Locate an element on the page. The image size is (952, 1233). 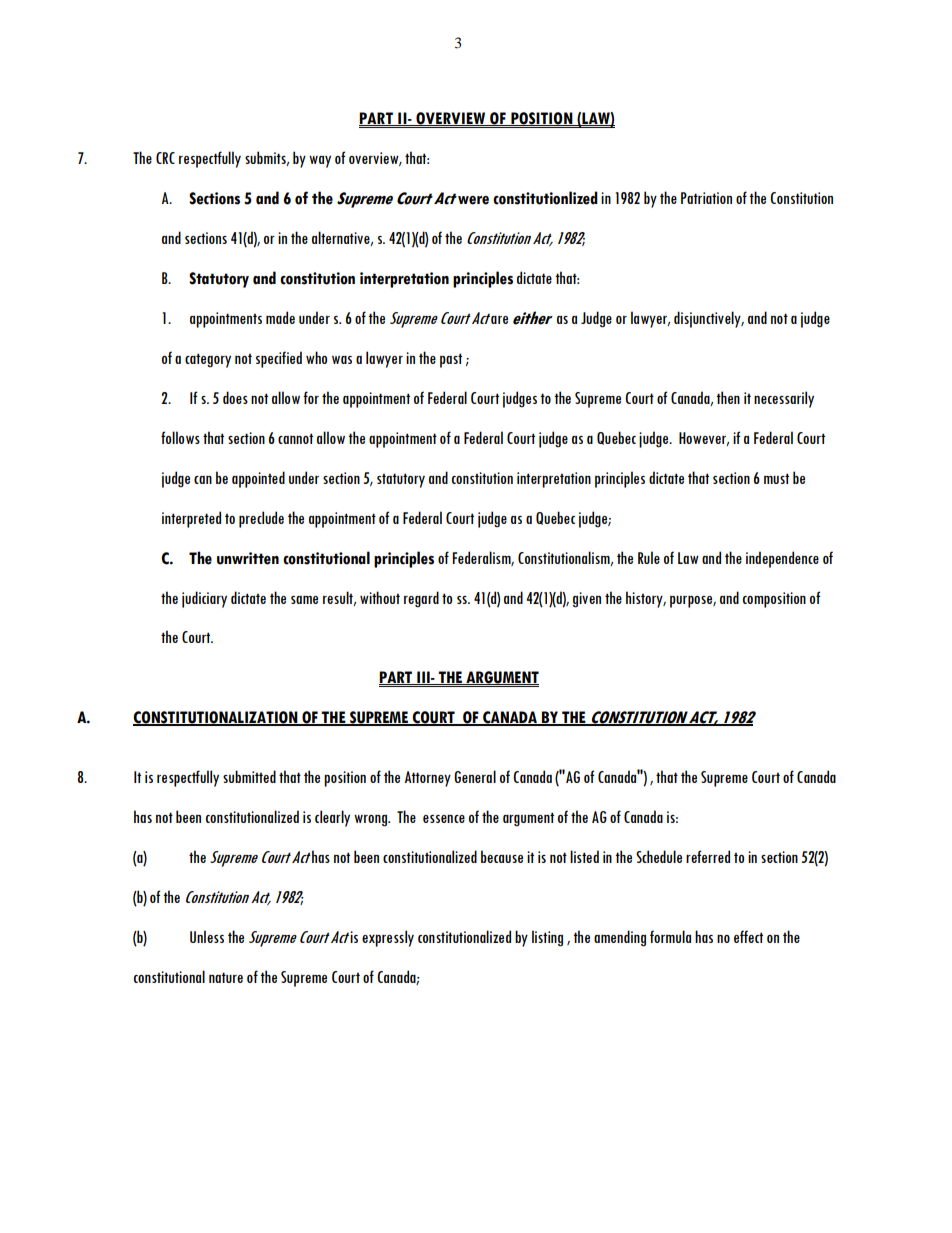
Patriation is located at coordinates (706, 198).
